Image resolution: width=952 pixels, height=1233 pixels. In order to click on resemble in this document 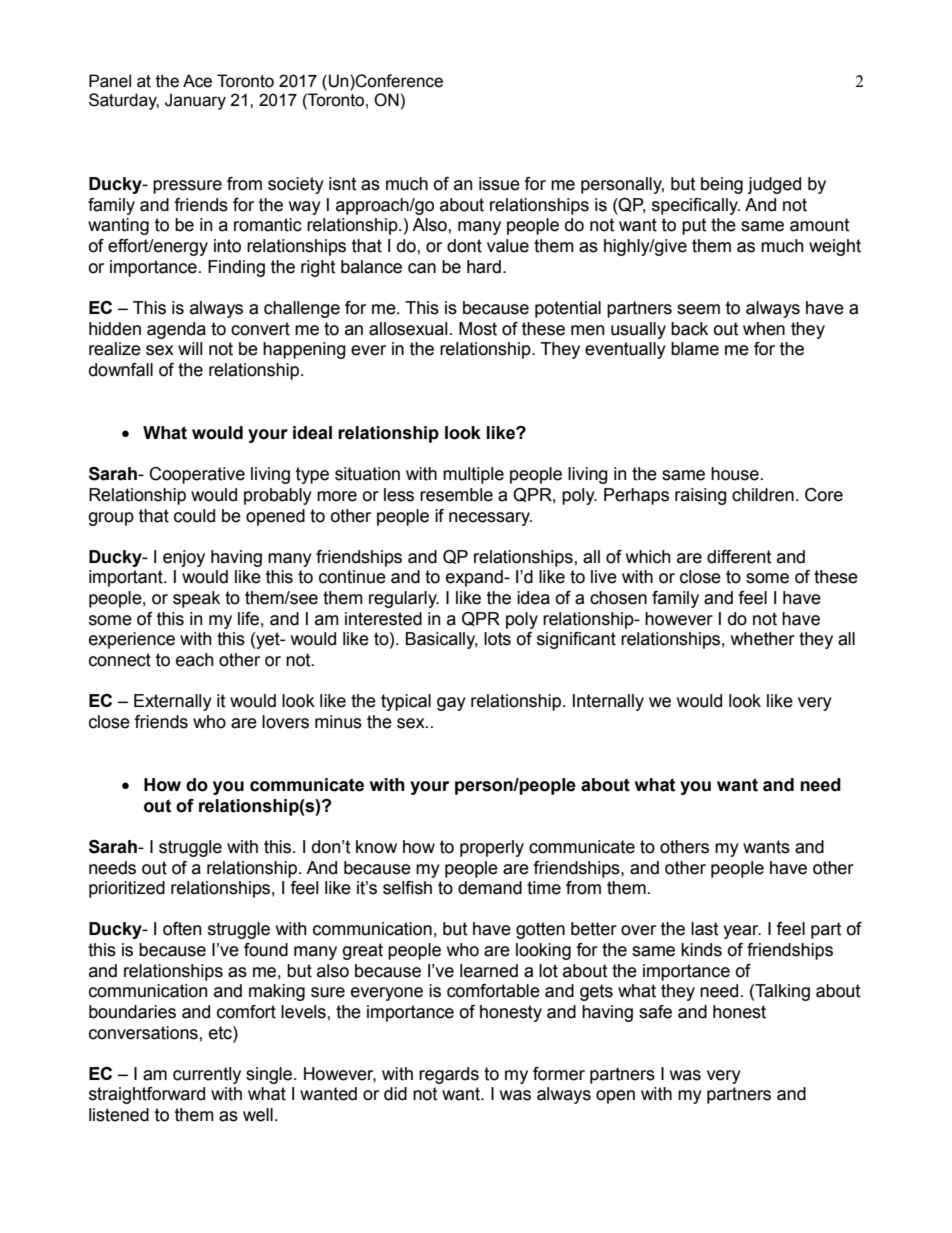, I will do `click(456, 495)`.
